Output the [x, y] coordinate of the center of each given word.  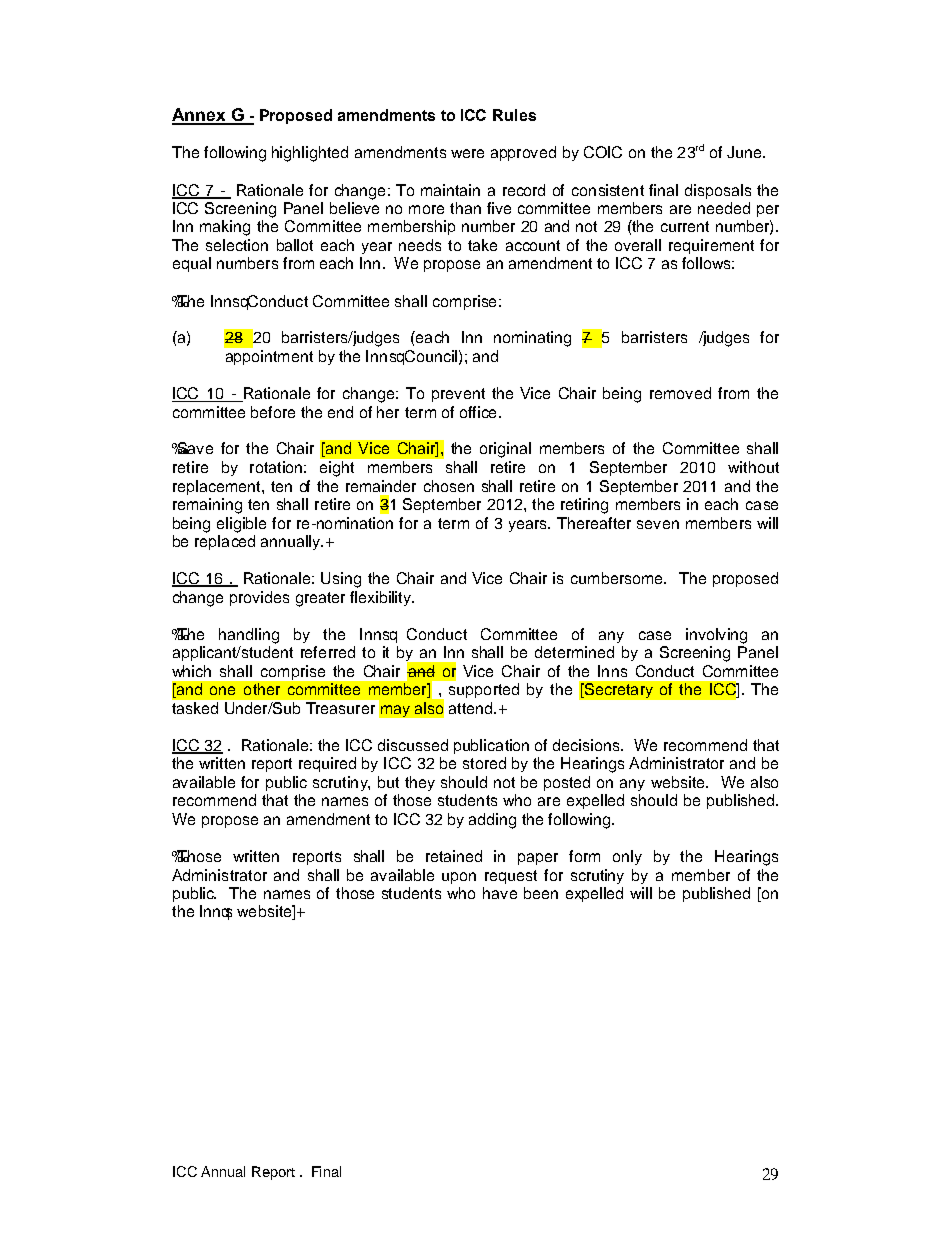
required [327, 764]
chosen [449, 486]
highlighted [310, 154]
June [744, 152]
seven [658, 524]
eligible [241, 525]
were [467, 153]
